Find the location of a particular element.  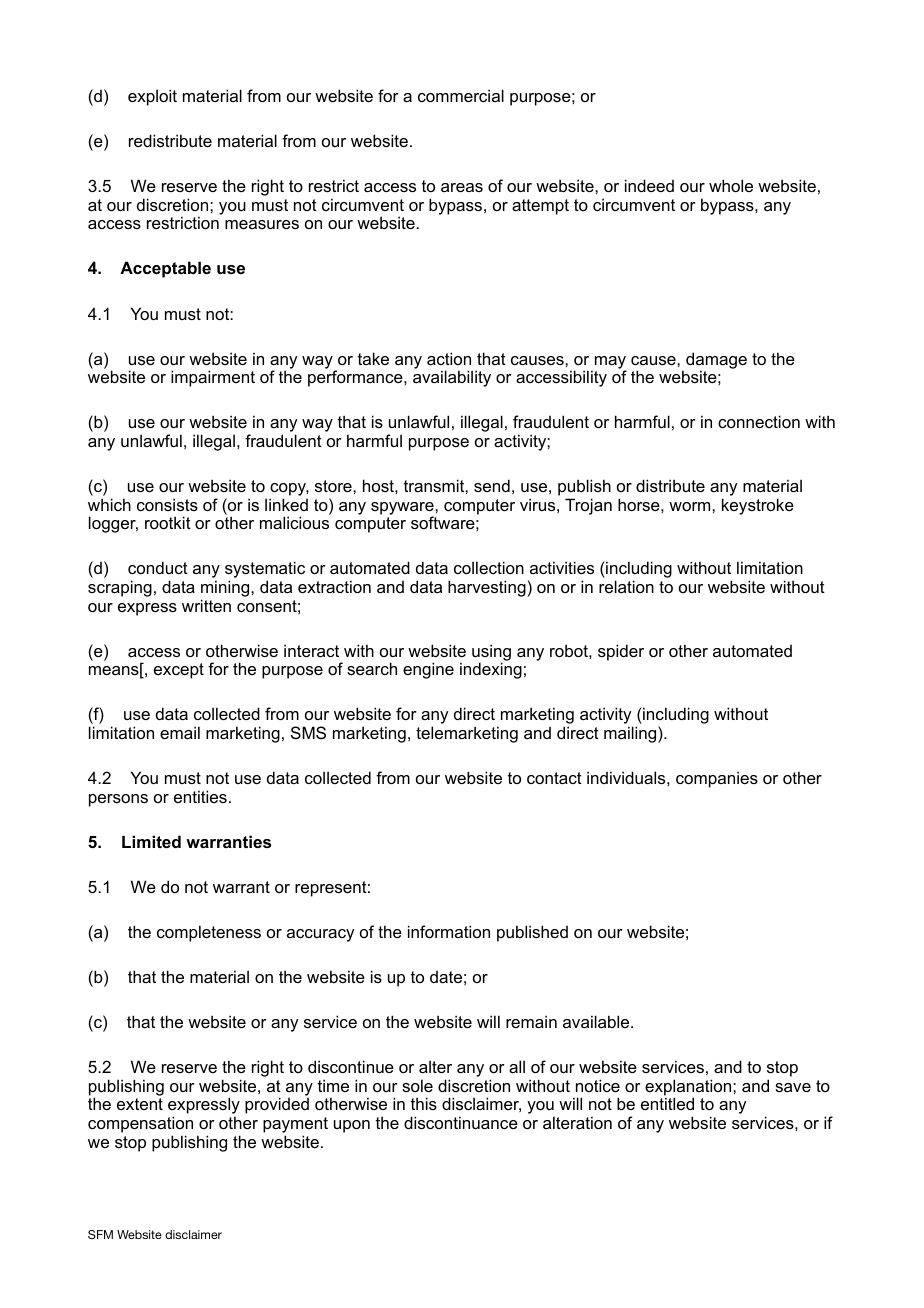

whole is located at coordinates (731, 185).
